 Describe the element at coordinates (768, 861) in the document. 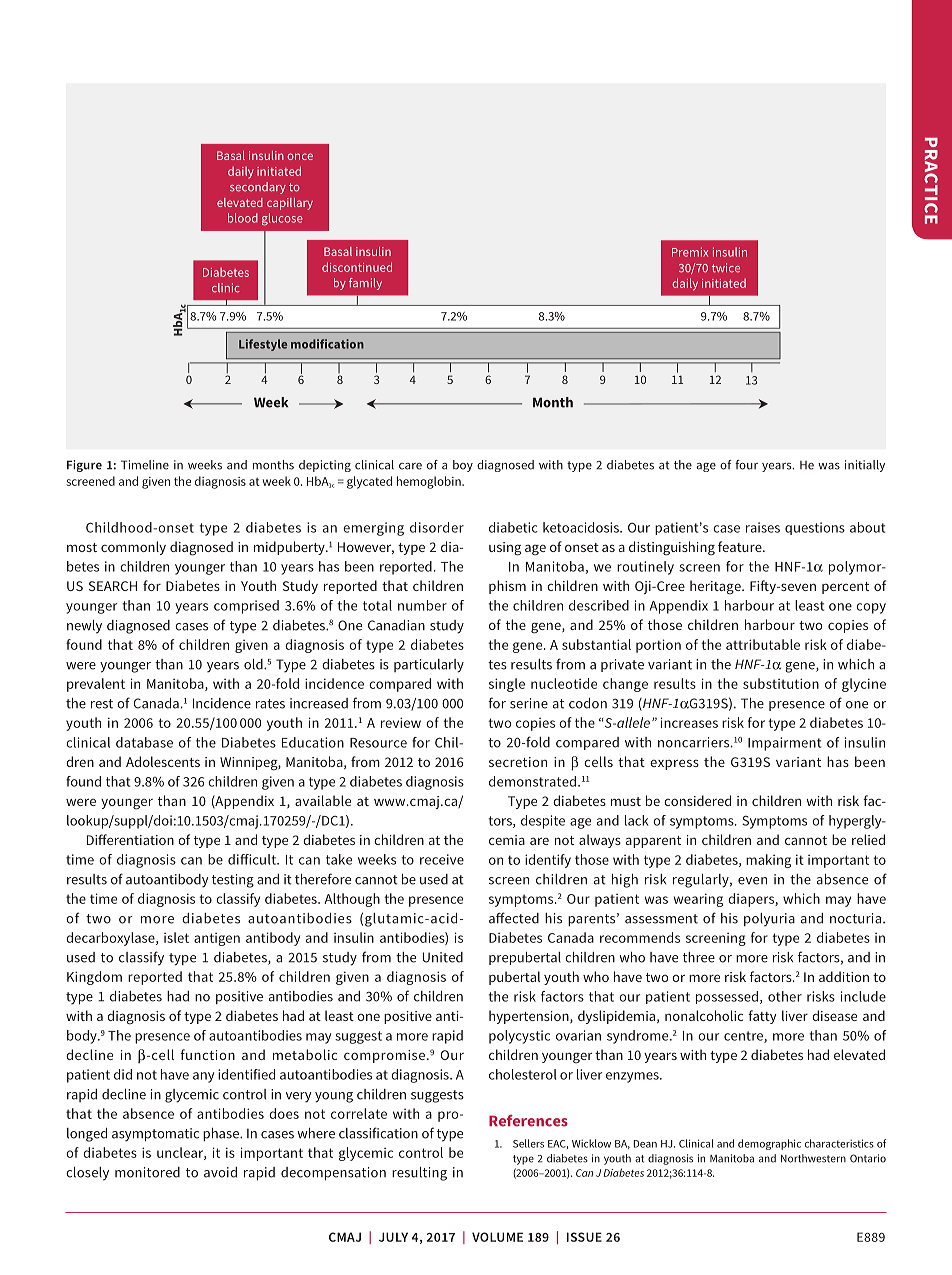

I see `making` at that location.
